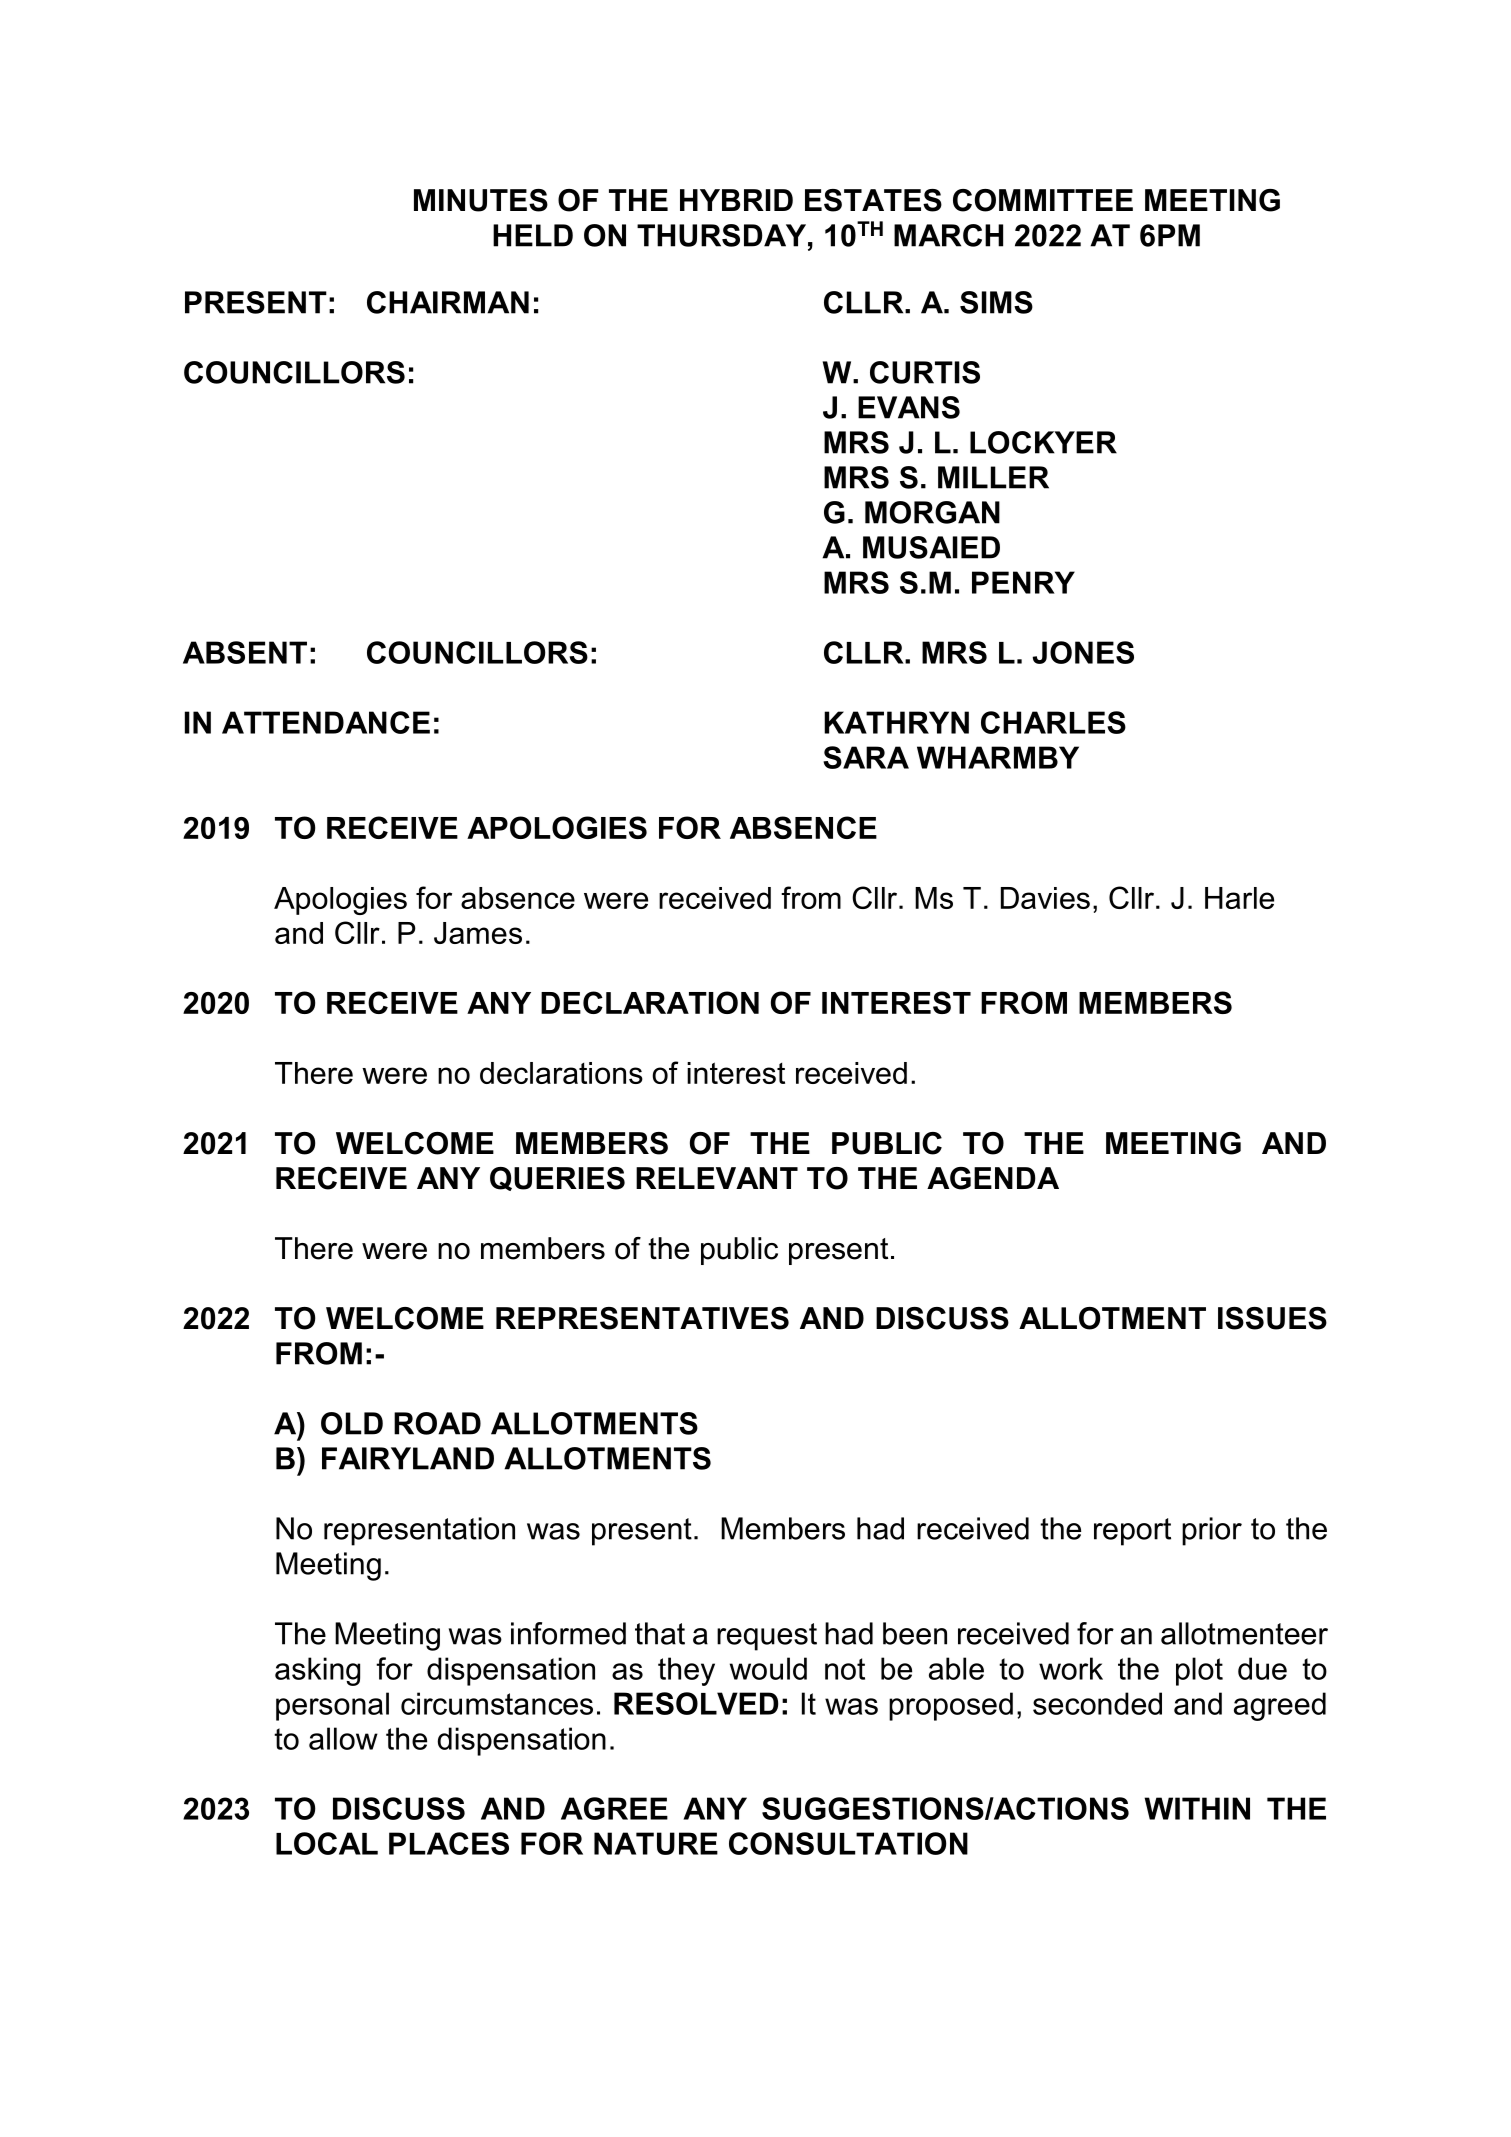 The width and height of the image is (1511, 2137). Describe the element at coordinates (1272, 1318) in the image. I see `ISSUES` at that location.
